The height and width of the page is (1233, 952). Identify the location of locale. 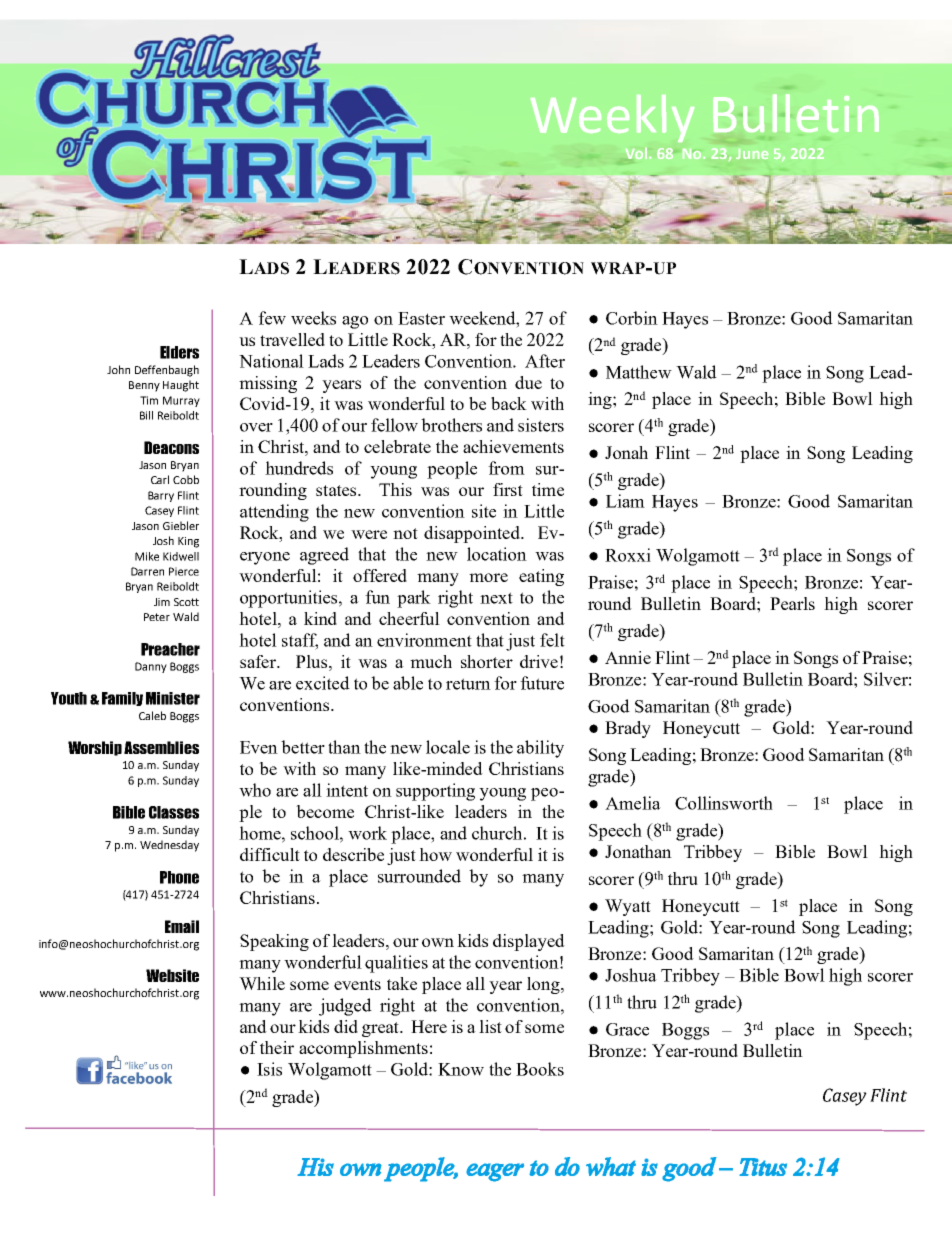
(448, 747).
